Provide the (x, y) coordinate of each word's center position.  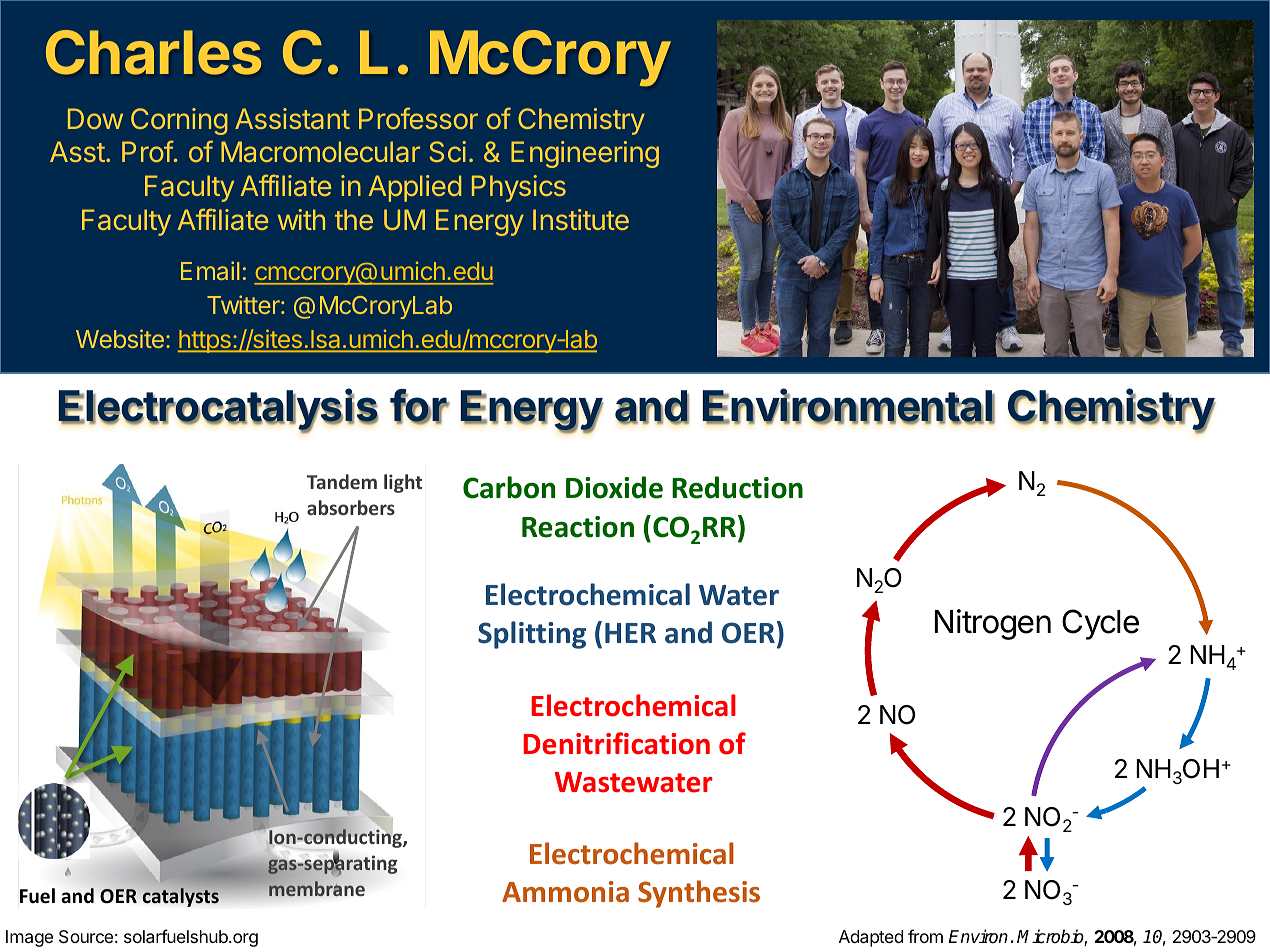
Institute (581, 219)
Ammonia (565, 892)
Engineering (585, 154)
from (925, 936)
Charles (153, 52)
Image (29, 938)
